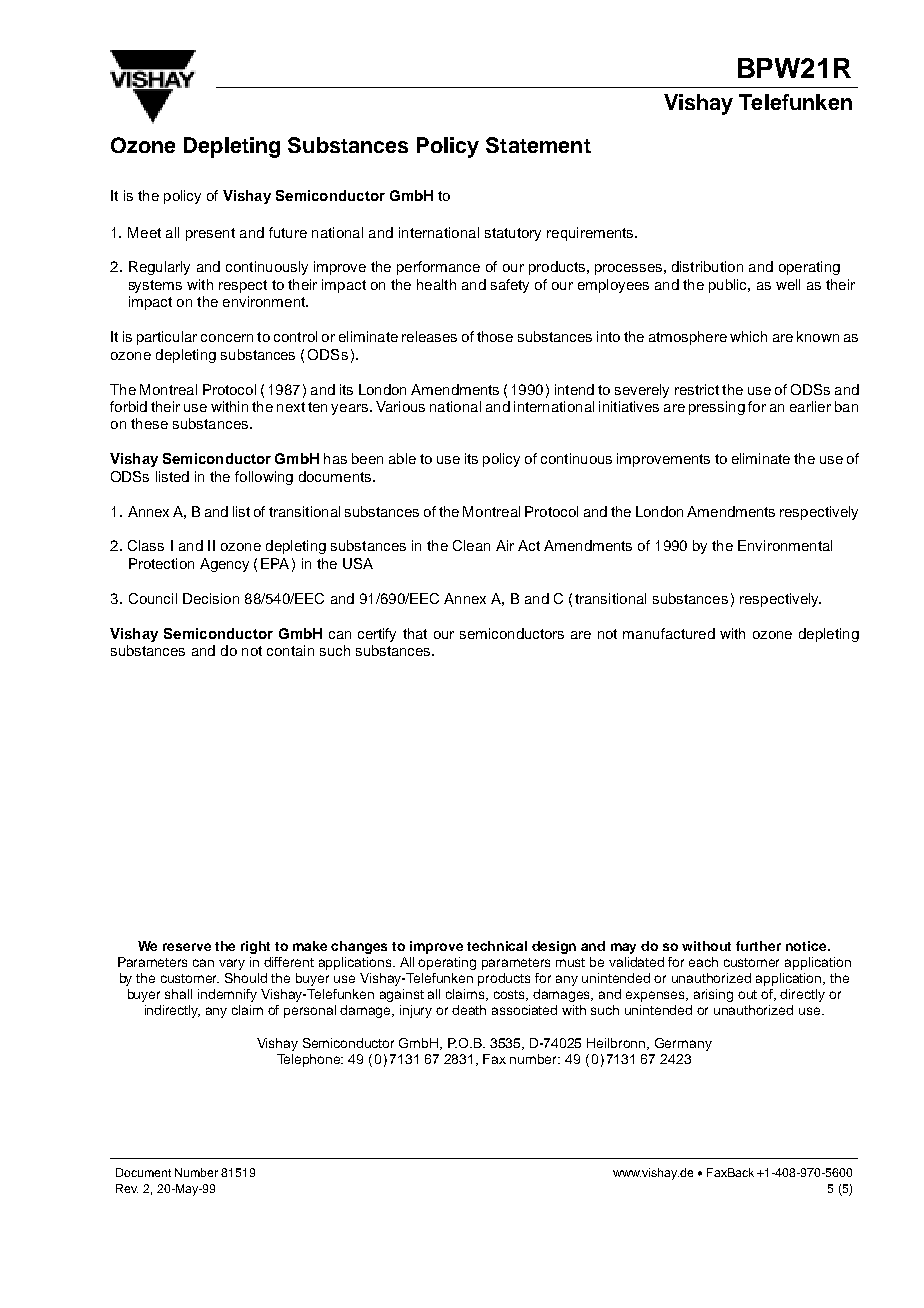 The image size is (924, 1308). I want to click on technical, so click(497, 946).
